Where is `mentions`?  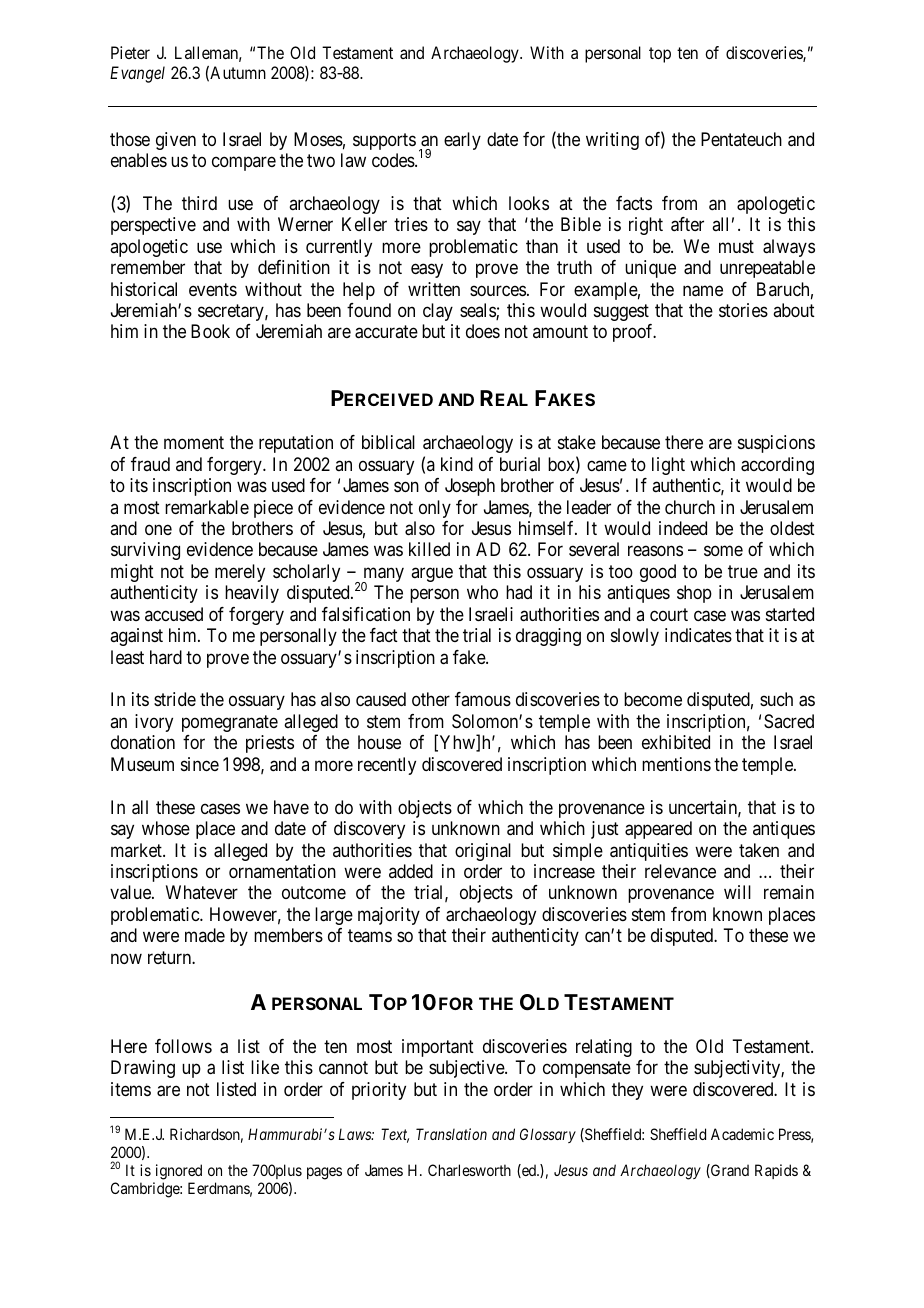 mentions is located at coordinates (676, 764).
